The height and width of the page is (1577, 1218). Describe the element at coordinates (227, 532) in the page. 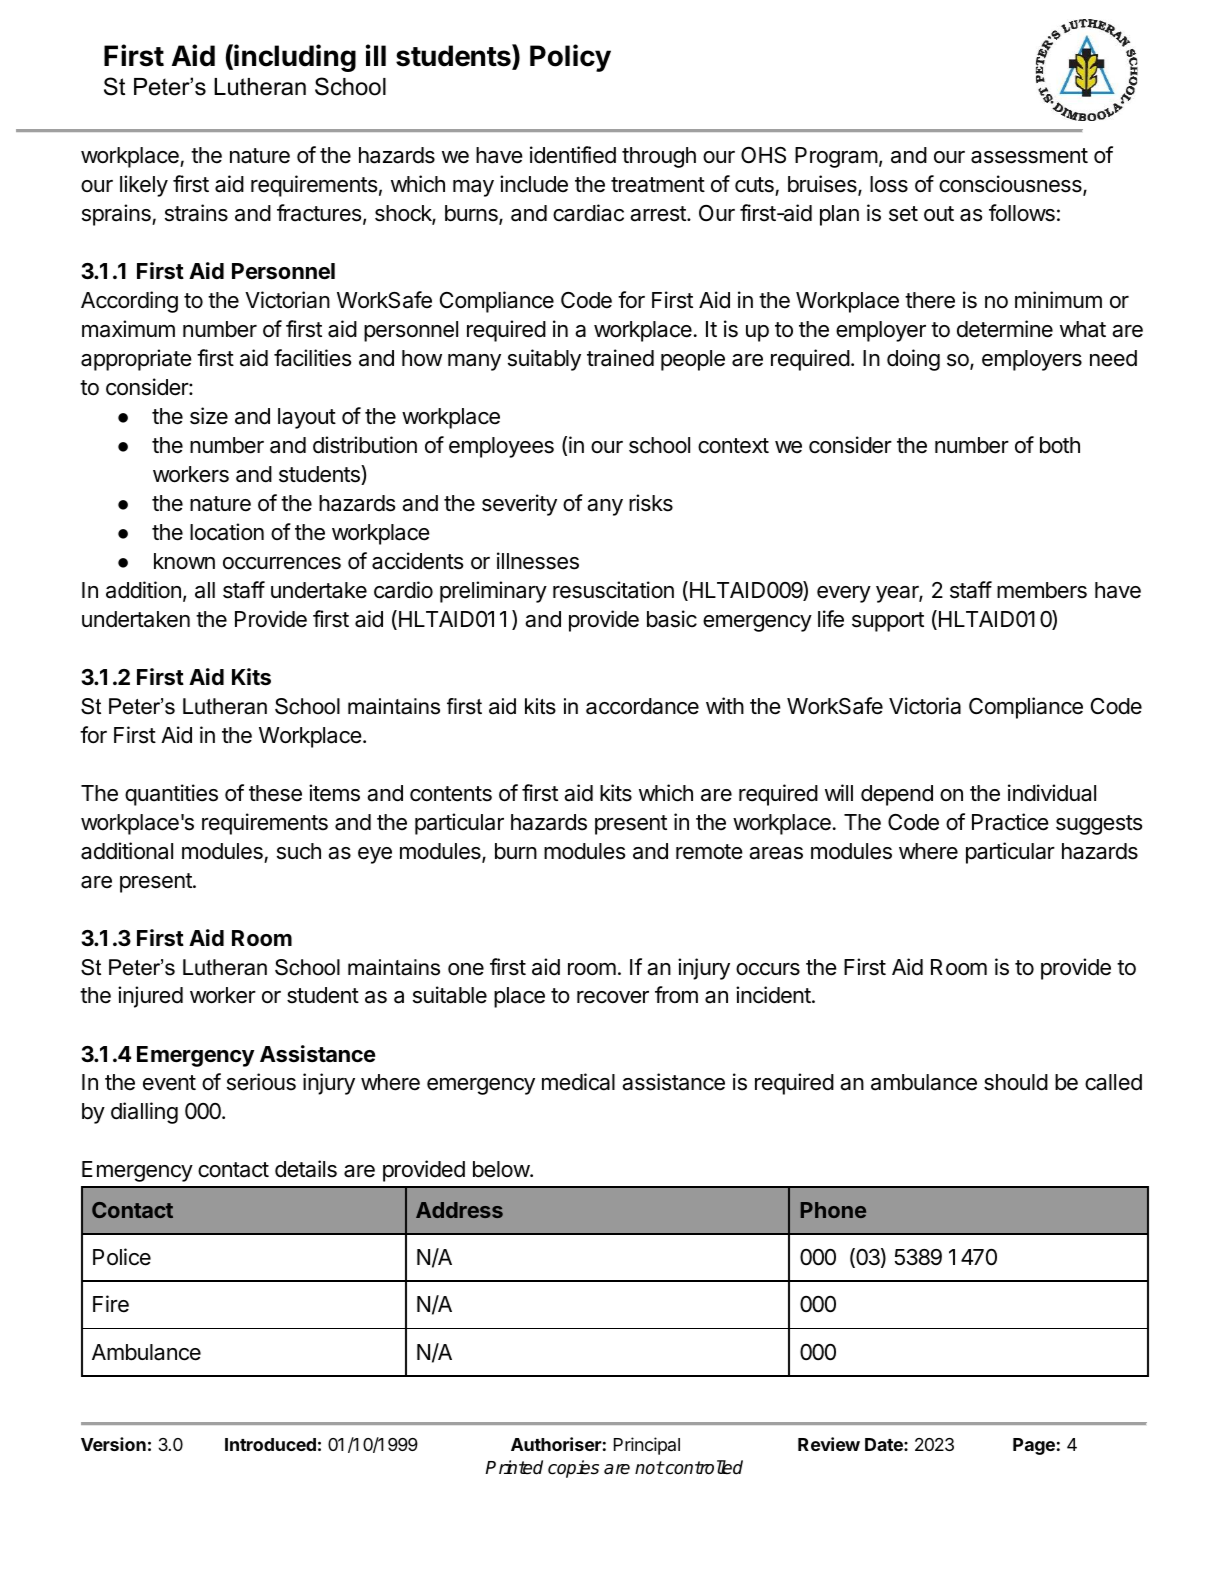

I see `location` at that location.
